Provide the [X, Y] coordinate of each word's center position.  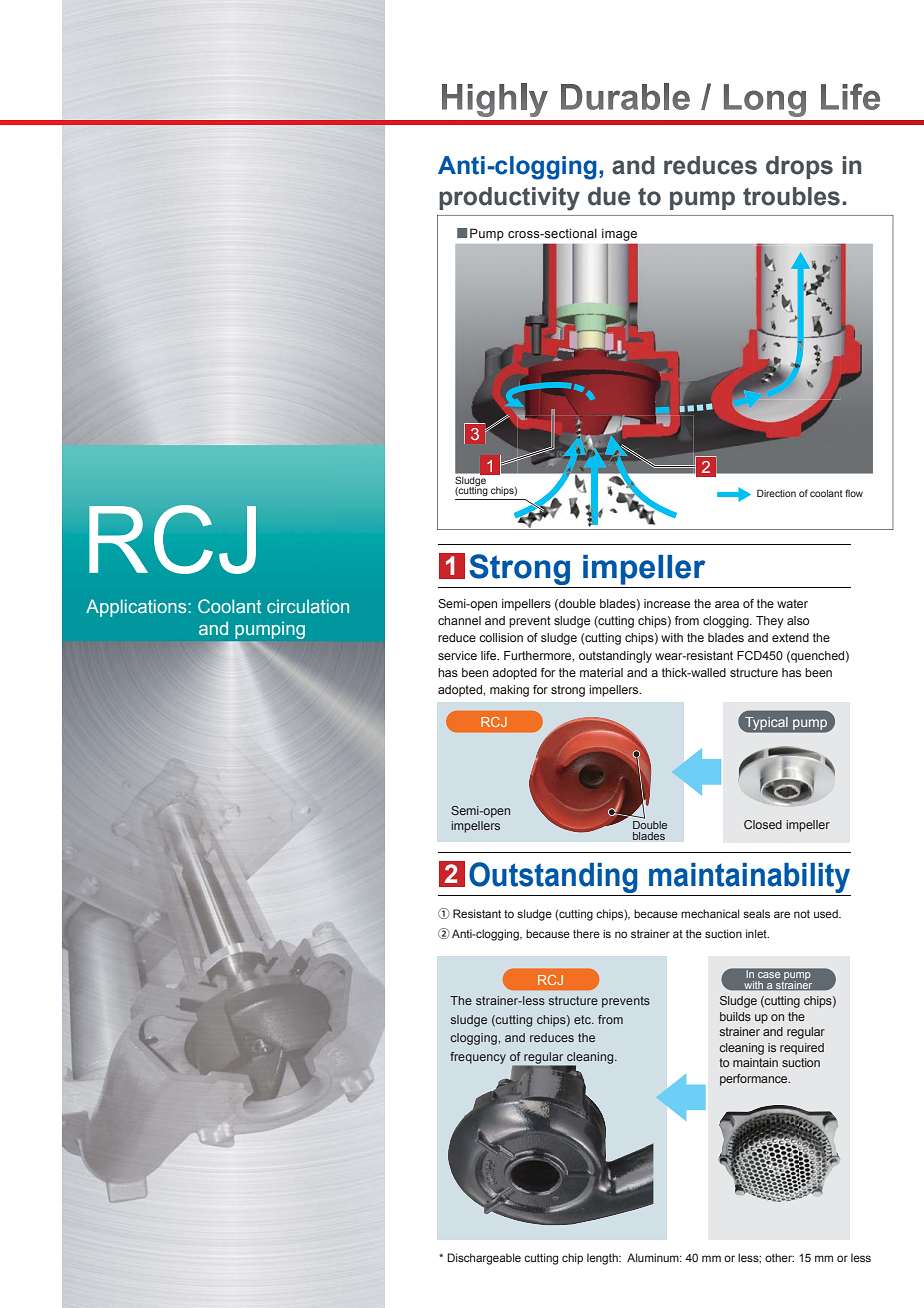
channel [459, 620]
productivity [509, 199]
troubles [791, 196]
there [586, 933]
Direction [776, 493]
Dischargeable [484, 1259]
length [603, 1259]
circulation [308, 606]
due [609, 196]
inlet [757, 933]
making [509, 691]
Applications [137, 608]
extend [790, 637]
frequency [478, 1058]
